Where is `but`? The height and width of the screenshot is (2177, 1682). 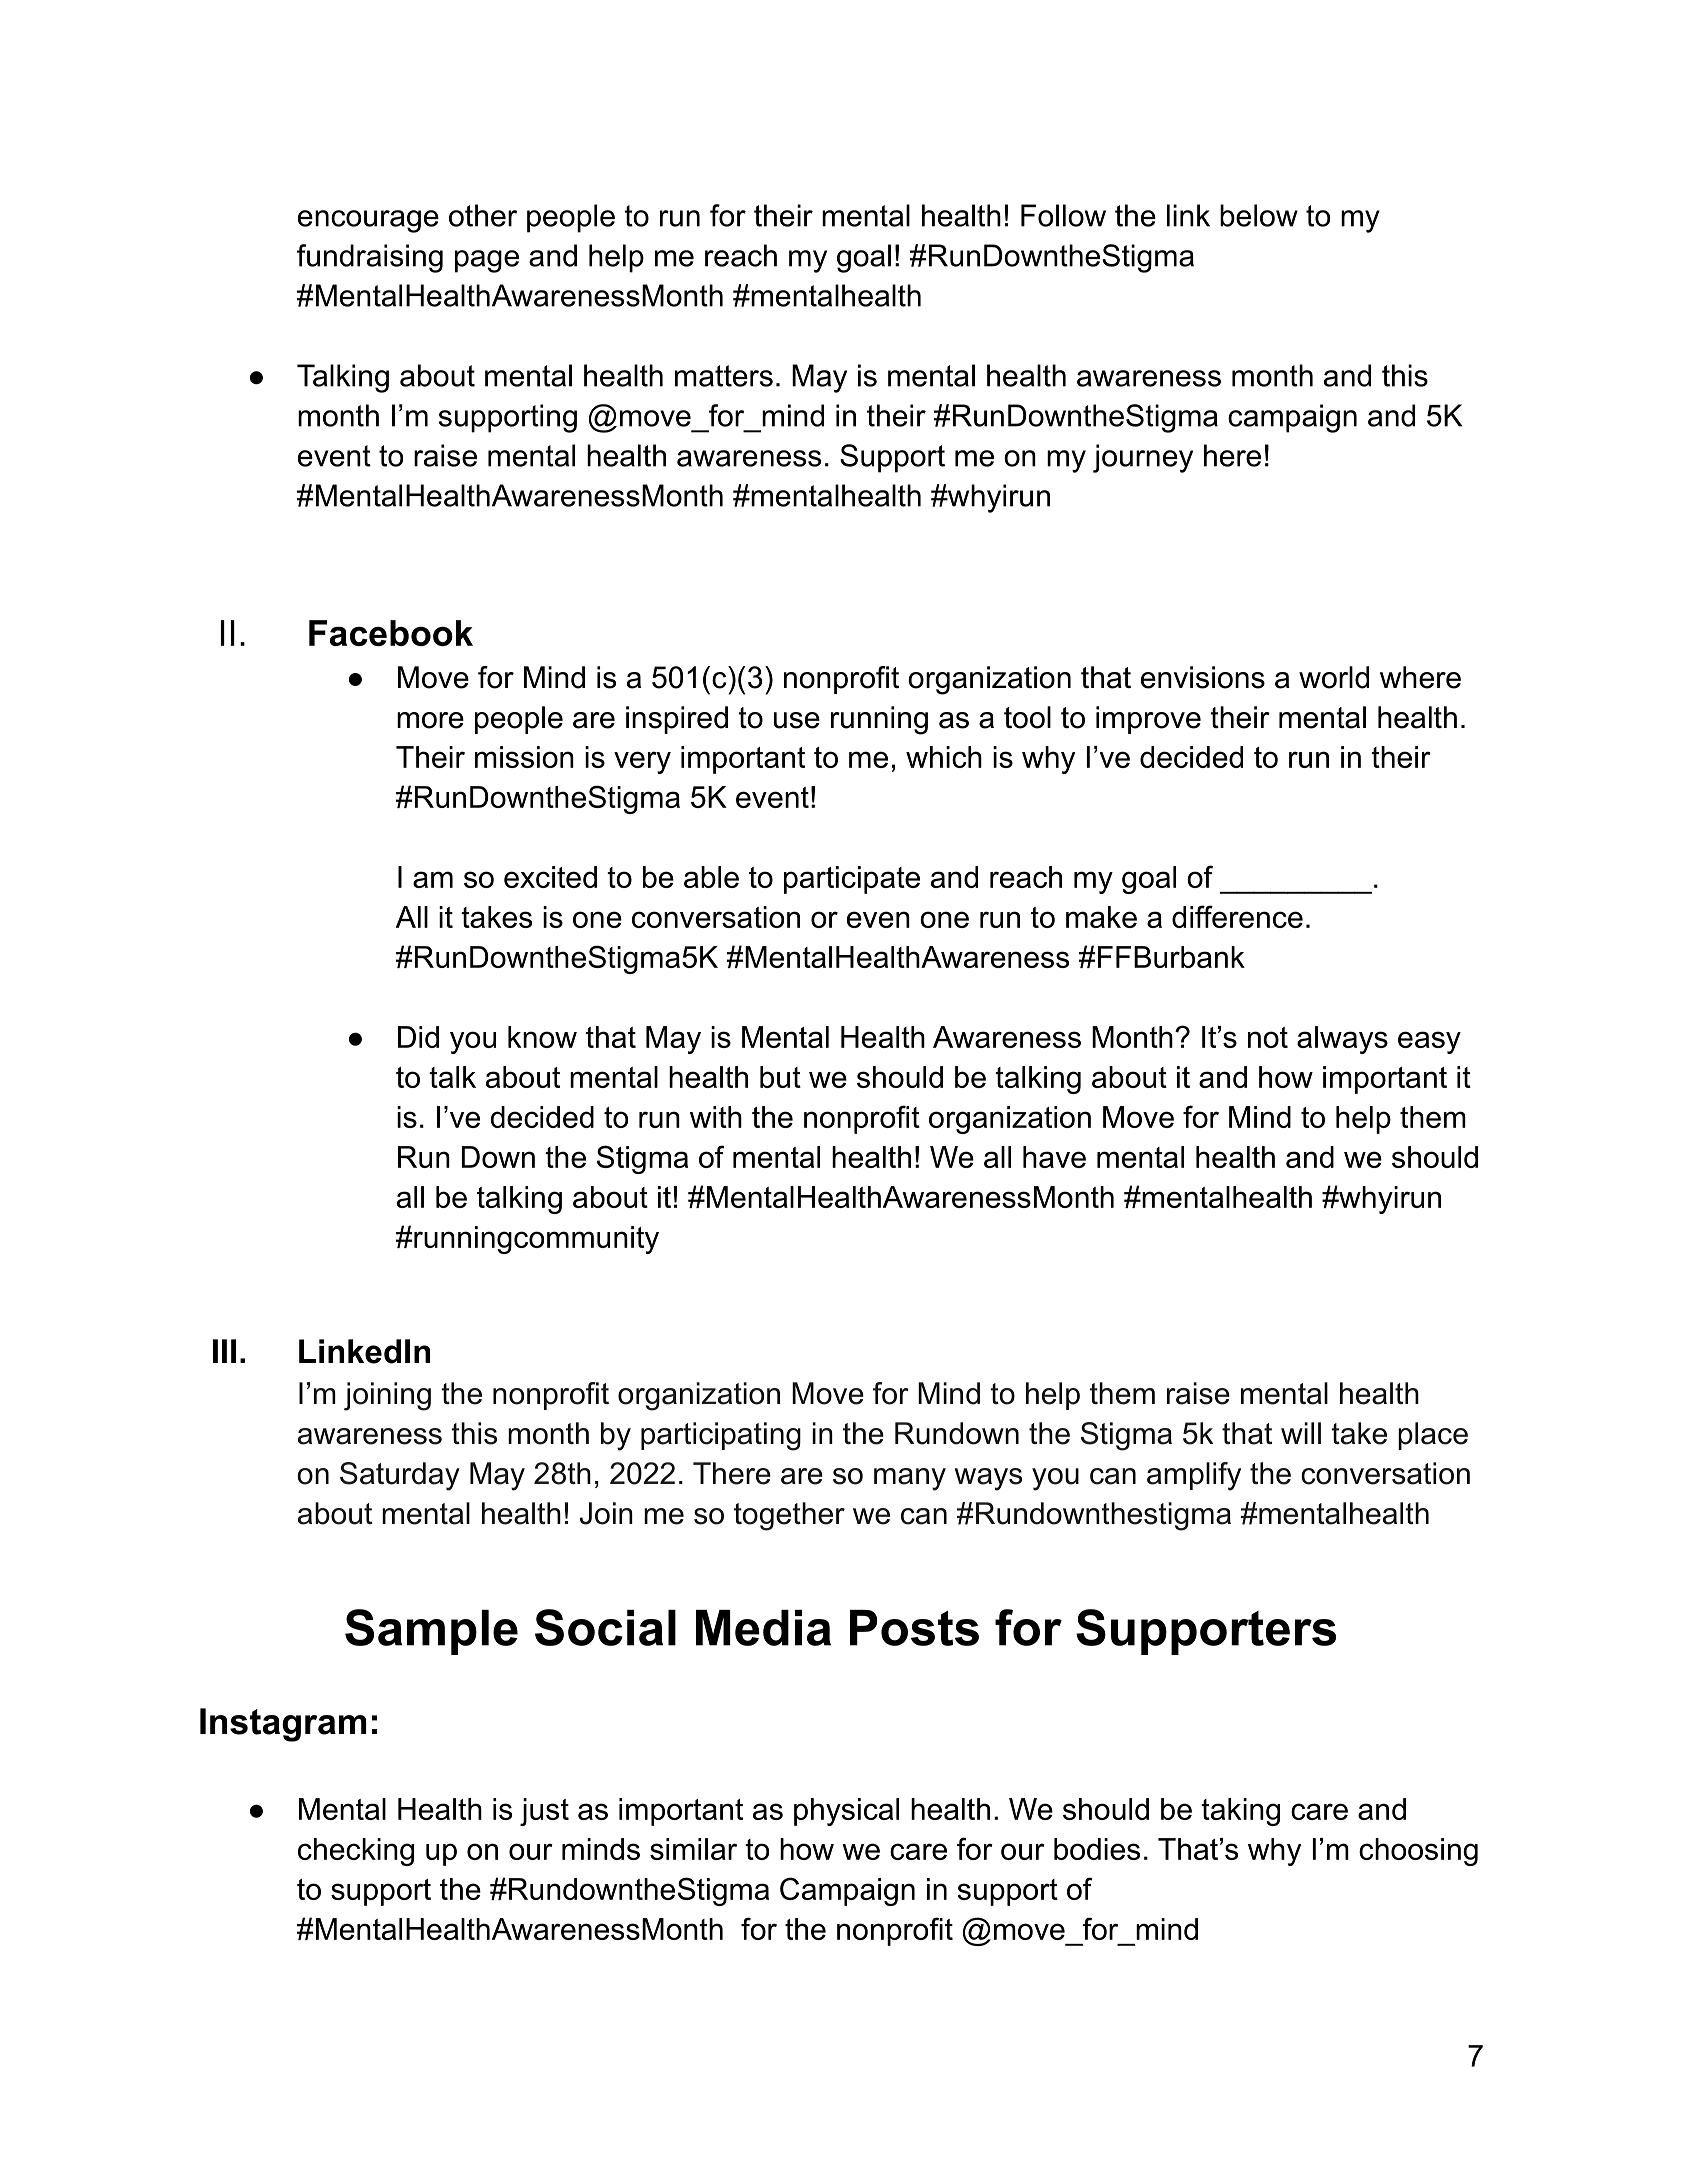
but is located at coordinates (780, 1077).
